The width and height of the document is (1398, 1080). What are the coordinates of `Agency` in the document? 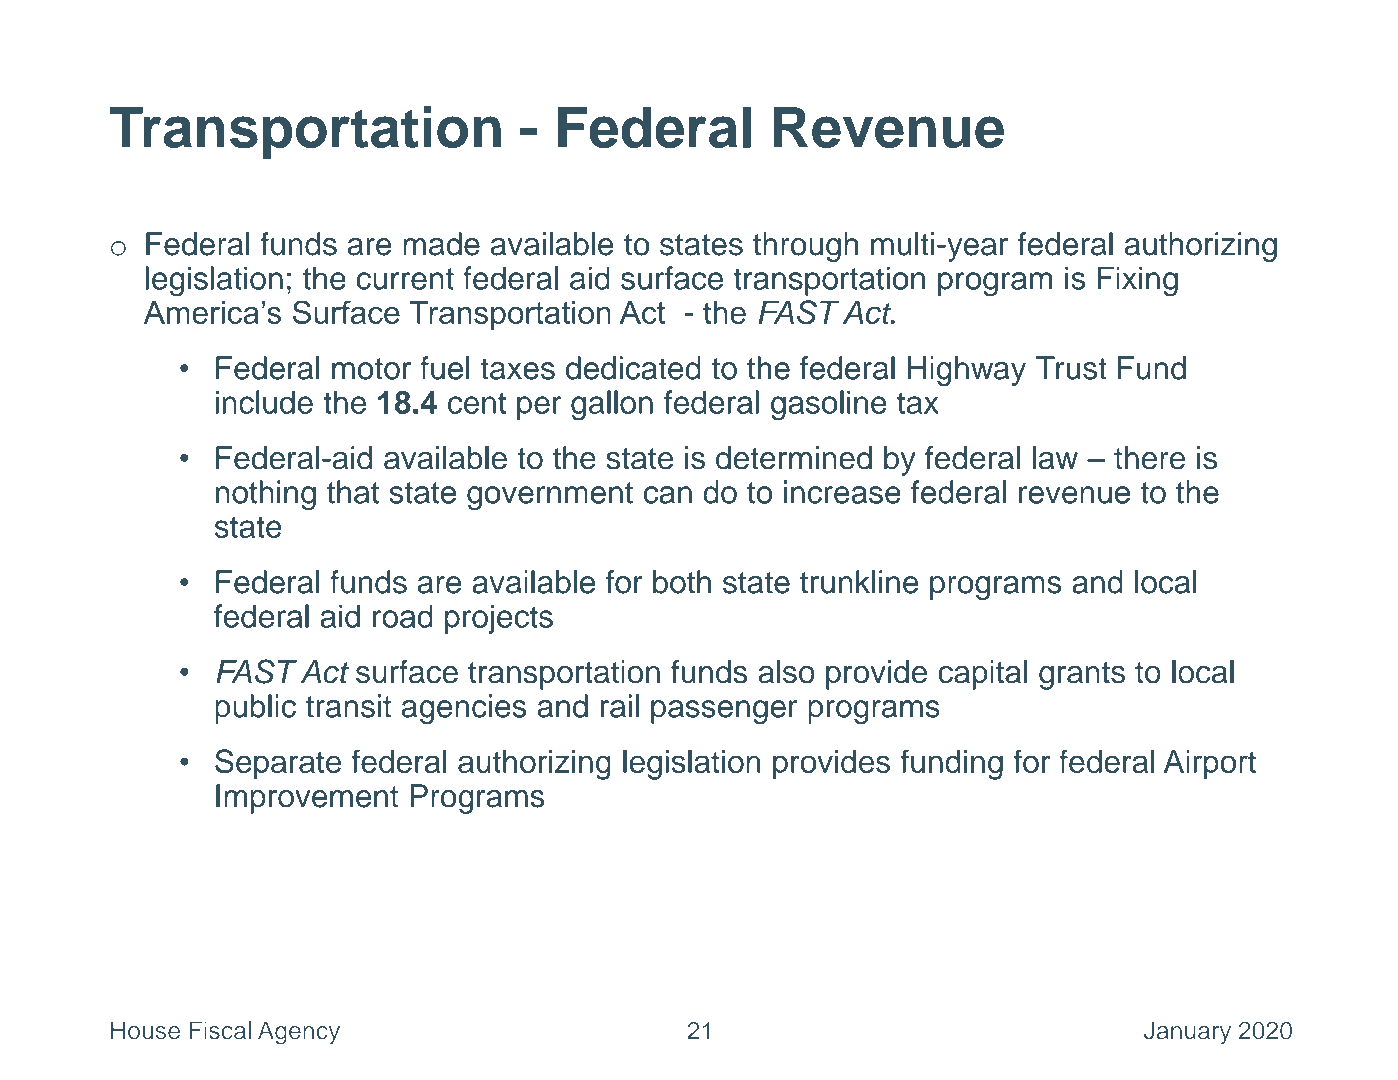 It's located at (299, 1033).
